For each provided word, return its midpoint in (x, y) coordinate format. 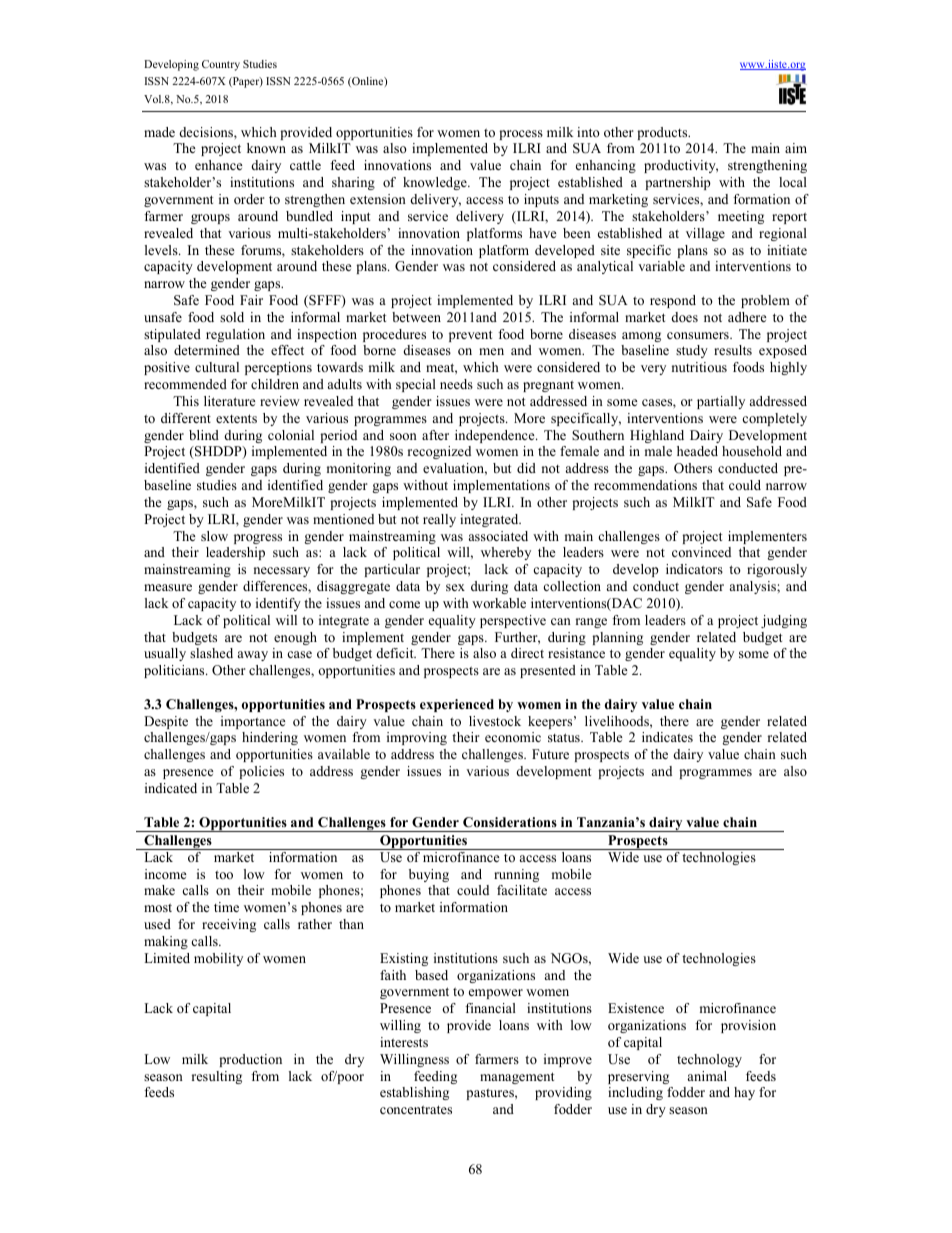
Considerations (510, 822)
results (733, 350)
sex (455, 587)
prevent (470, 336)
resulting (217, 1077)
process (521, 135)
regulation (235, 335)
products (663, 133)
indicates (667, 737)
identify (278, 604)
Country (221, 65)
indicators (694, 569)
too (224, 874)
